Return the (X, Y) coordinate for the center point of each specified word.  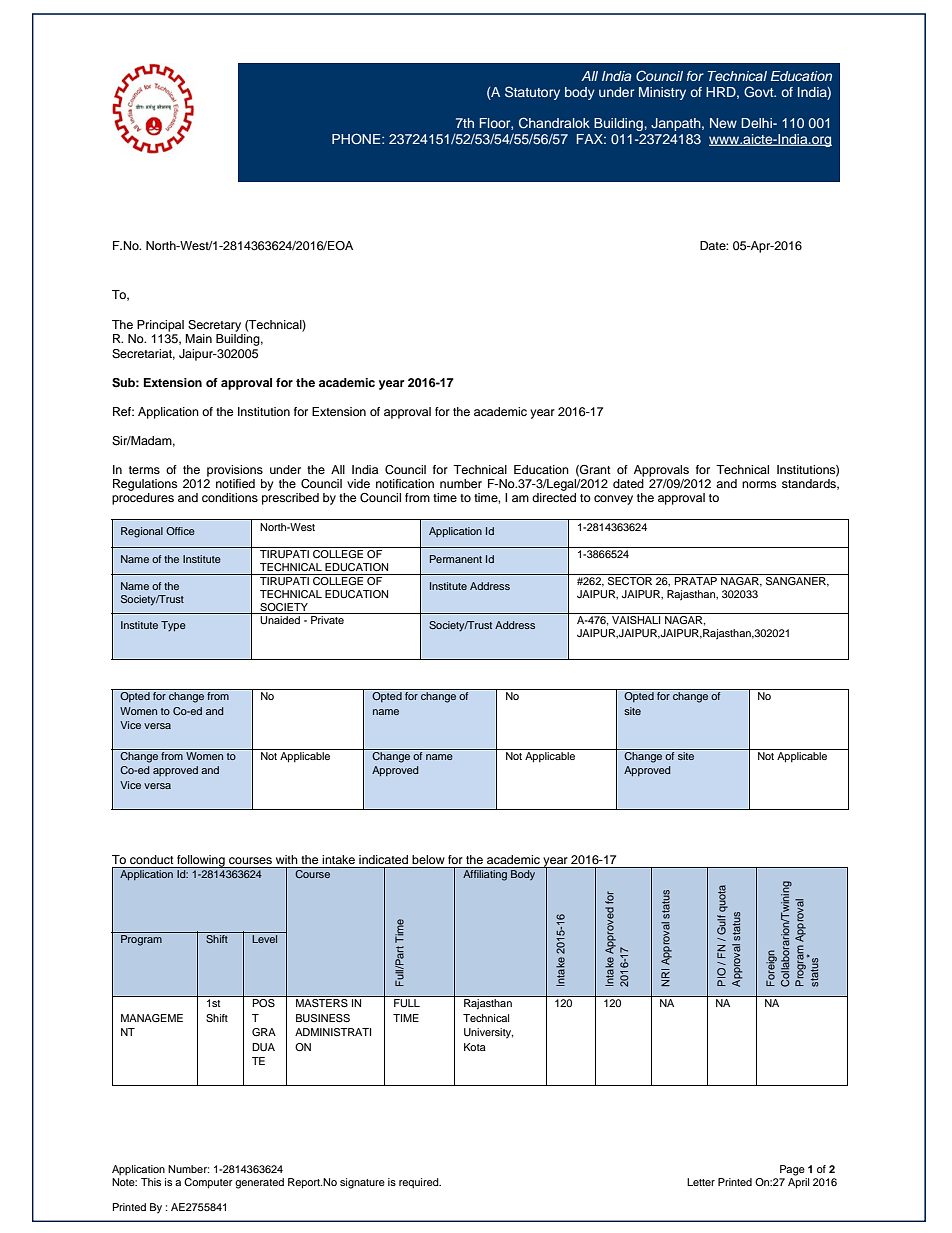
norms (759, 484)
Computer (208, 1183)
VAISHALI (636, 620)
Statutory (532, 93)
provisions (235, 471)
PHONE (357, 139)
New (723, 123)
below (428, 859)
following (201, 861)
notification (405, 483)
